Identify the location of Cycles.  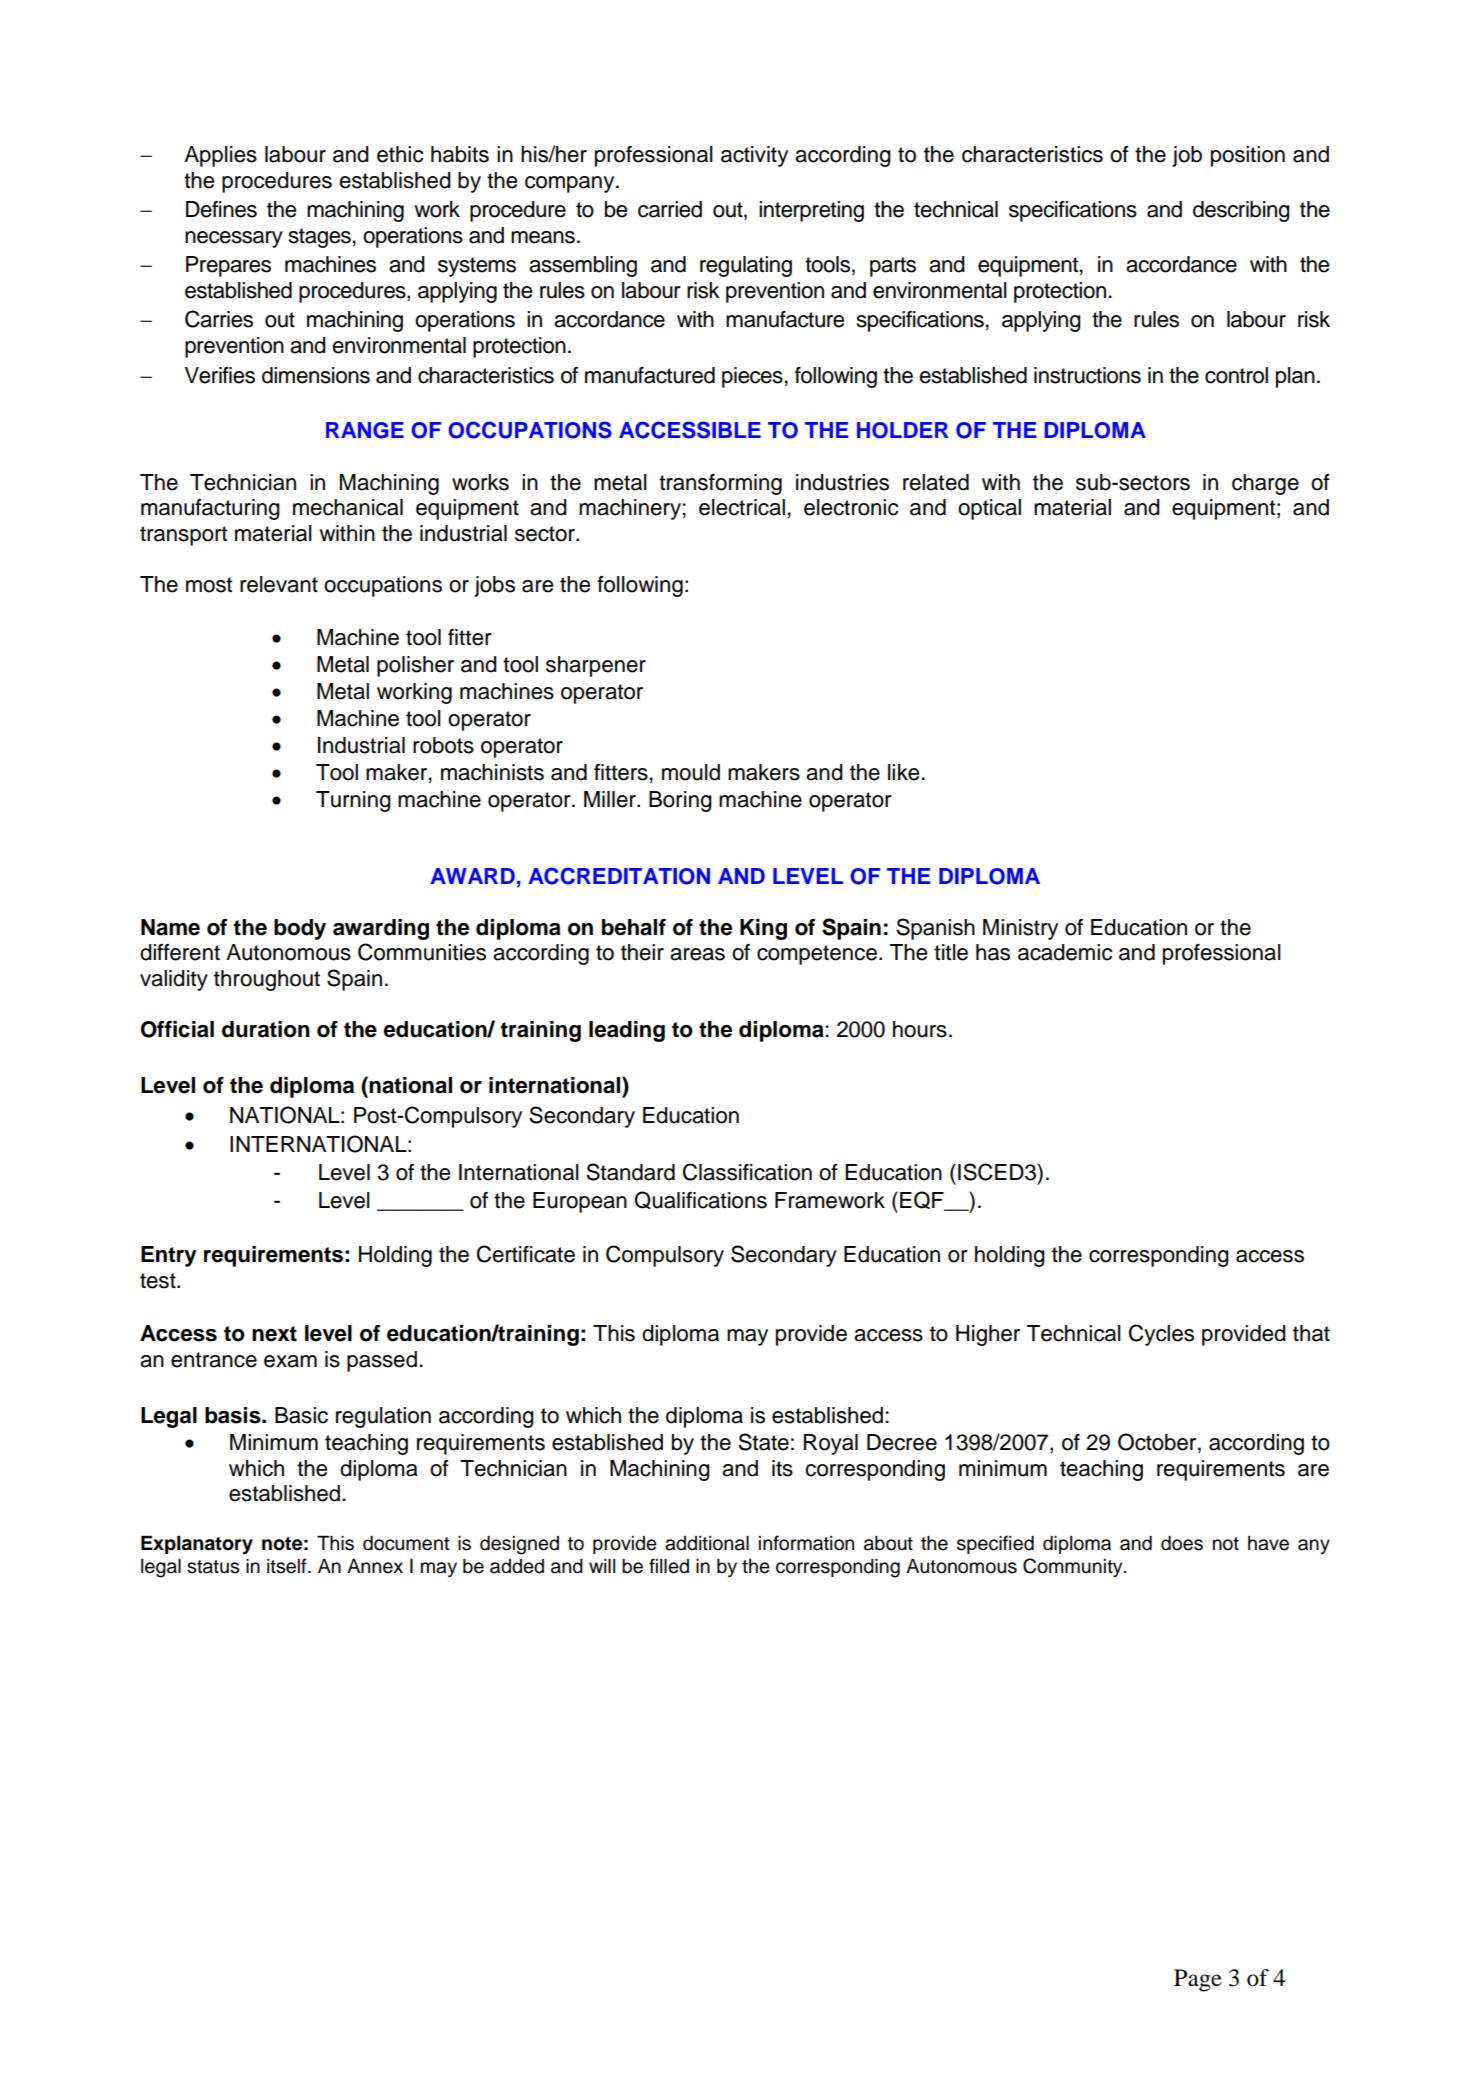
(1161, 1335).
